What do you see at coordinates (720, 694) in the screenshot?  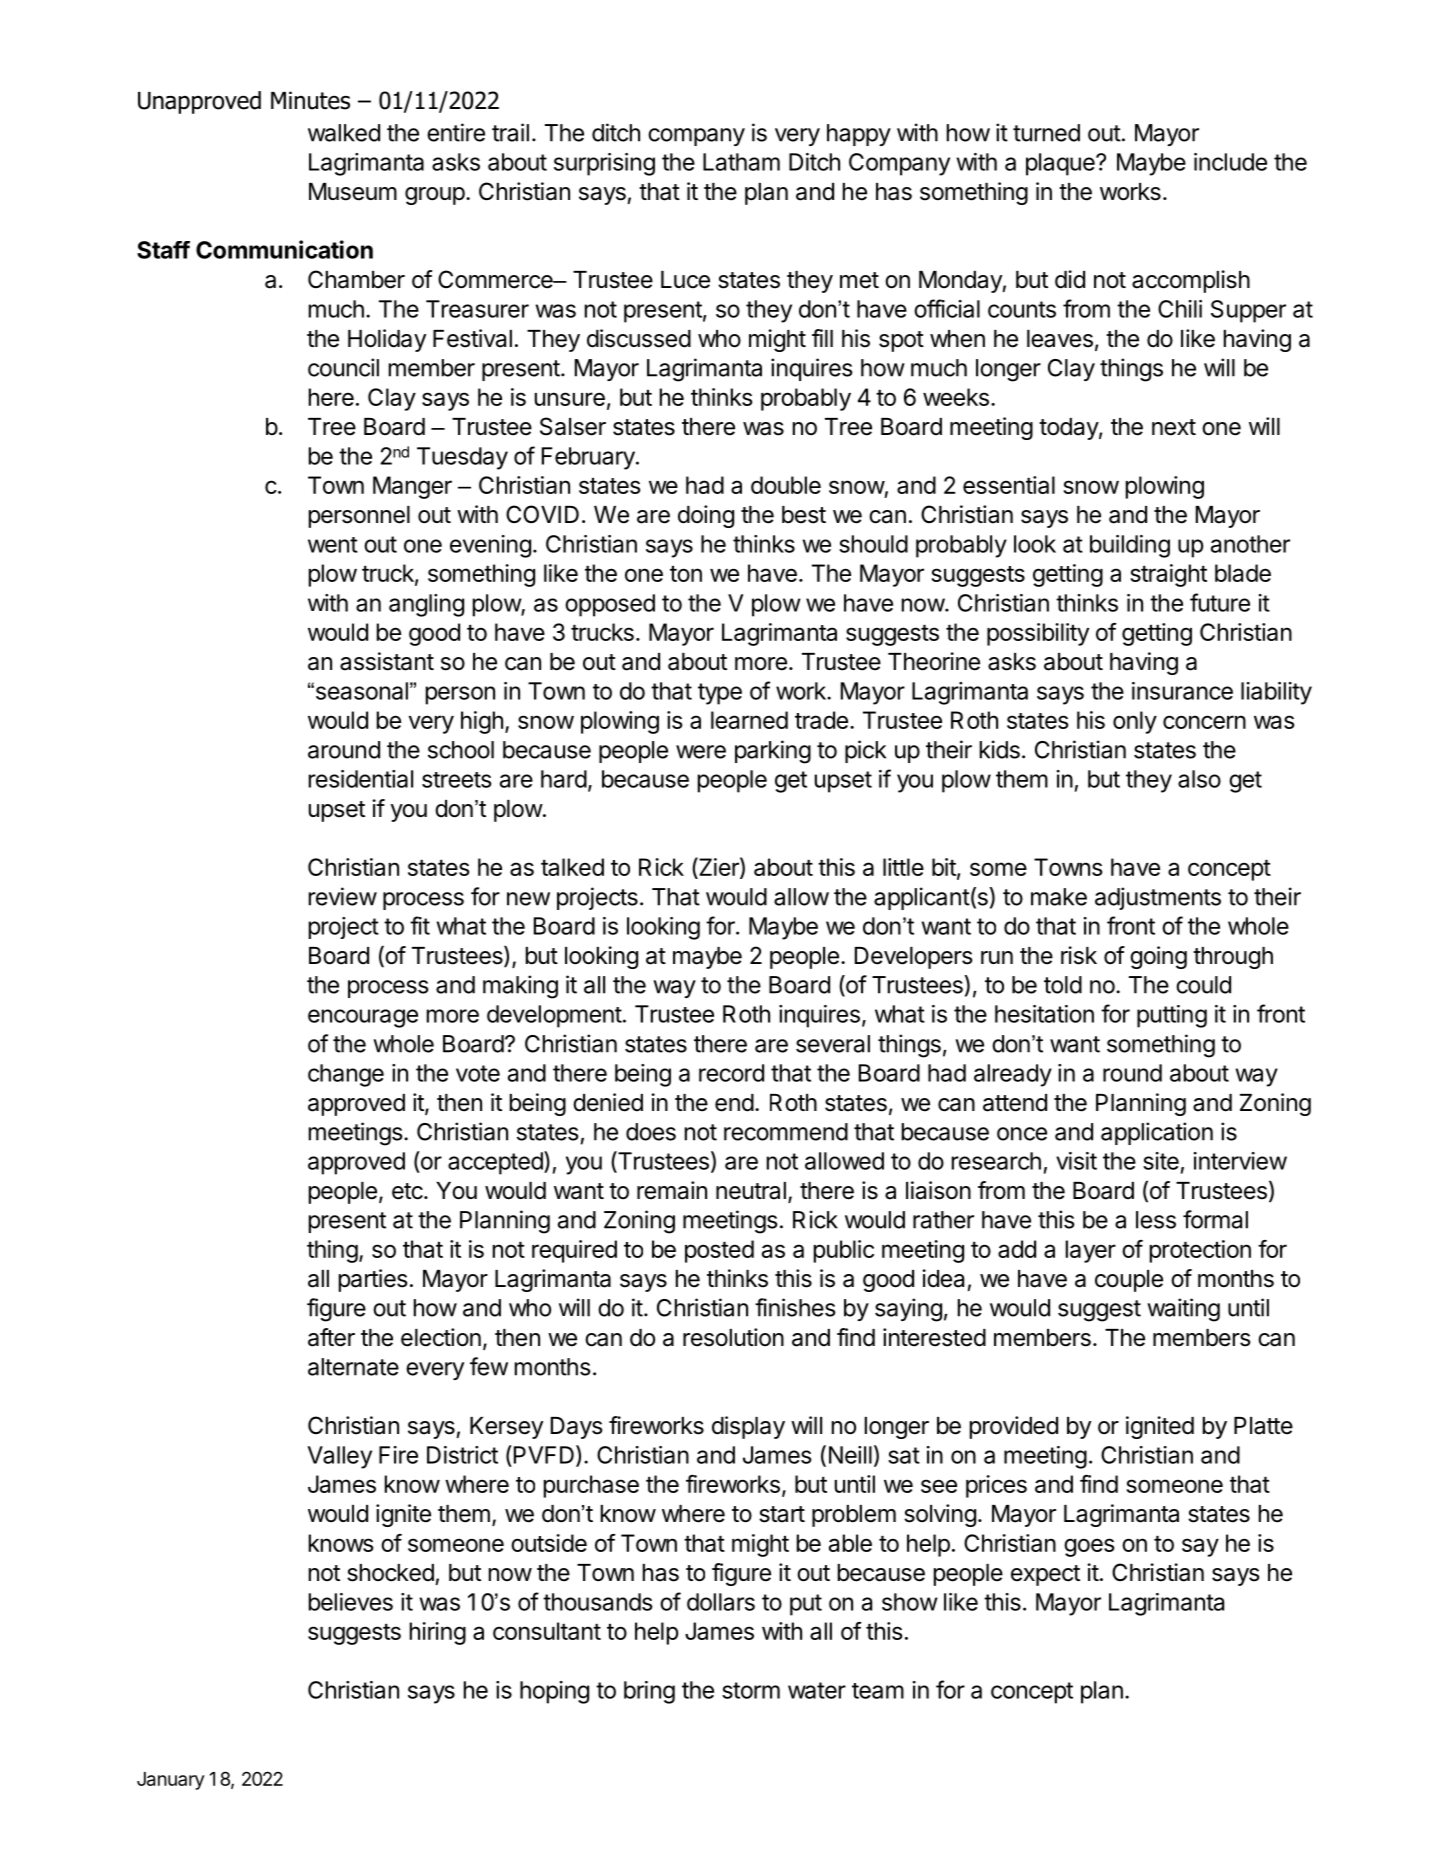 I see `type` at bounding box center [720, 694].
